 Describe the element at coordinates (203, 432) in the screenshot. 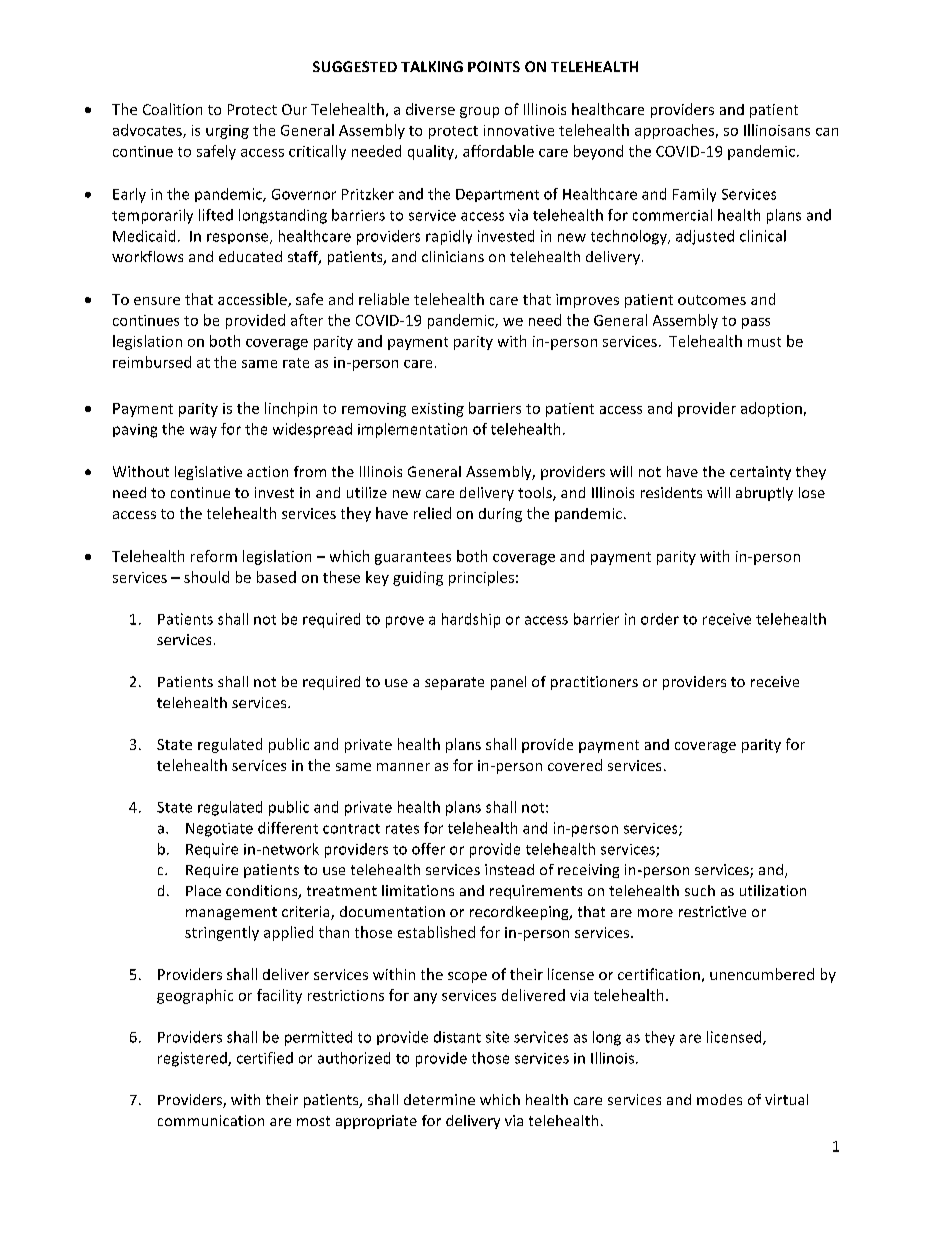

I see `way` at that location.
